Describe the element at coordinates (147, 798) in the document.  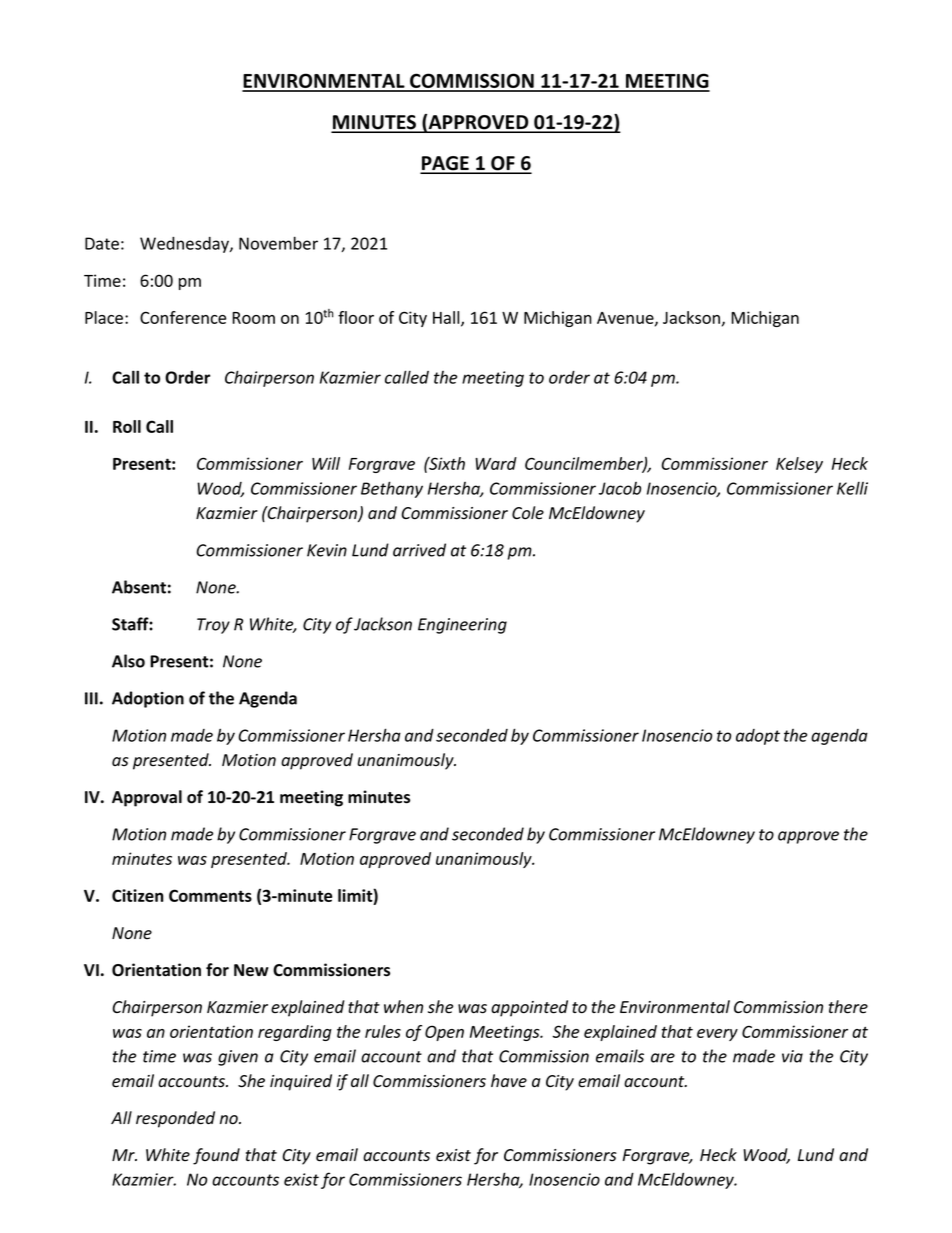
I see `Approval` at that location.
